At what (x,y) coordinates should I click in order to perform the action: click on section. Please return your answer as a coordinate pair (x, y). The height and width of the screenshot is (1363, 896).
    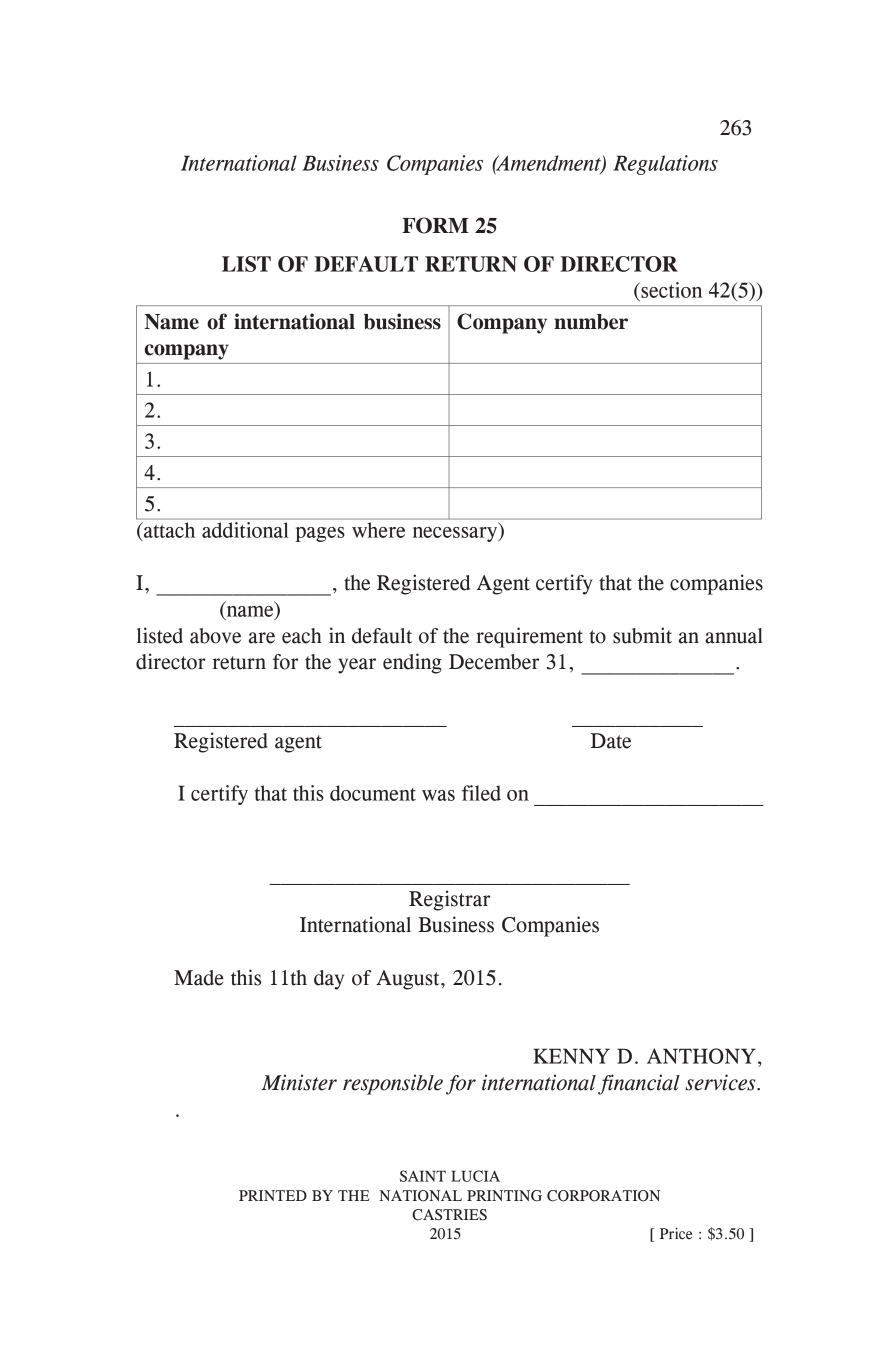
    Looking at the image, I should click on (670, 290).
